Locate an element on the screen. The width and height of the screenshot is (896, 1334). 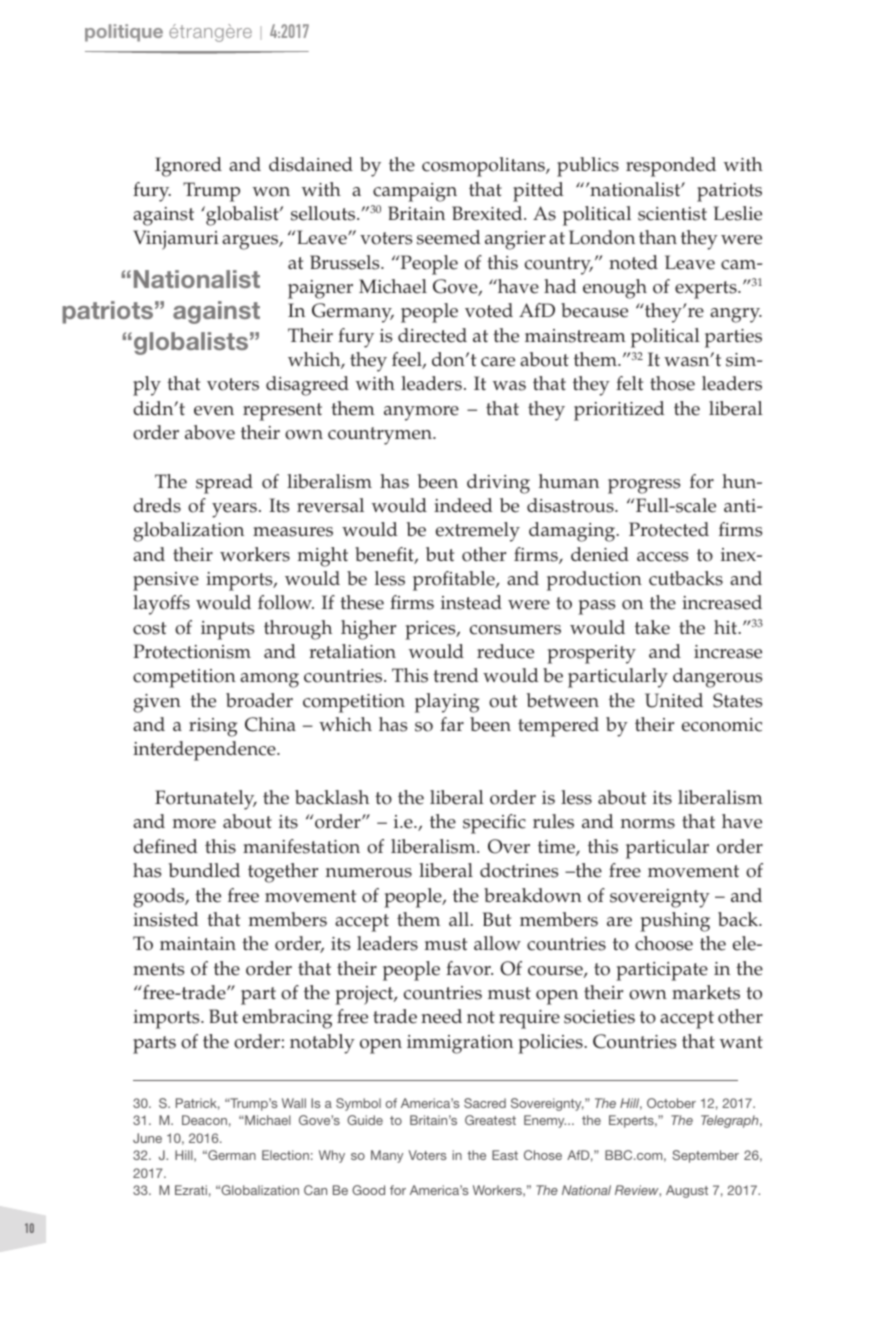
politique is located at coordinates (124, 33).
